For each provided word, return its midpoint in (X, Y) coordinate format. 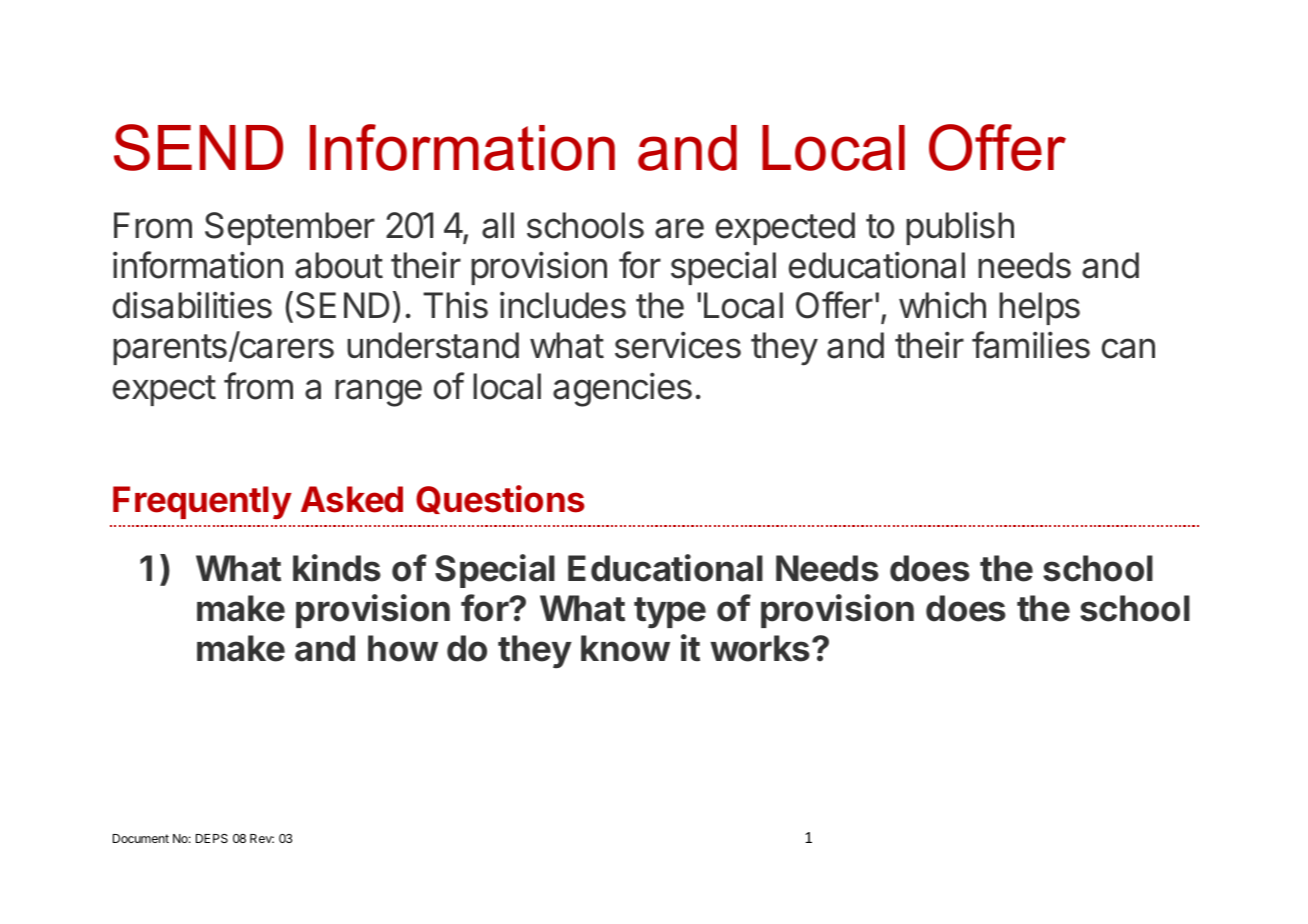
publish (960, 228)
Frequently (202, 502)
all (498, 225)
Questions (500, 499)
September (290, 228)
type (670, 613)
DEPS (212, 838)
